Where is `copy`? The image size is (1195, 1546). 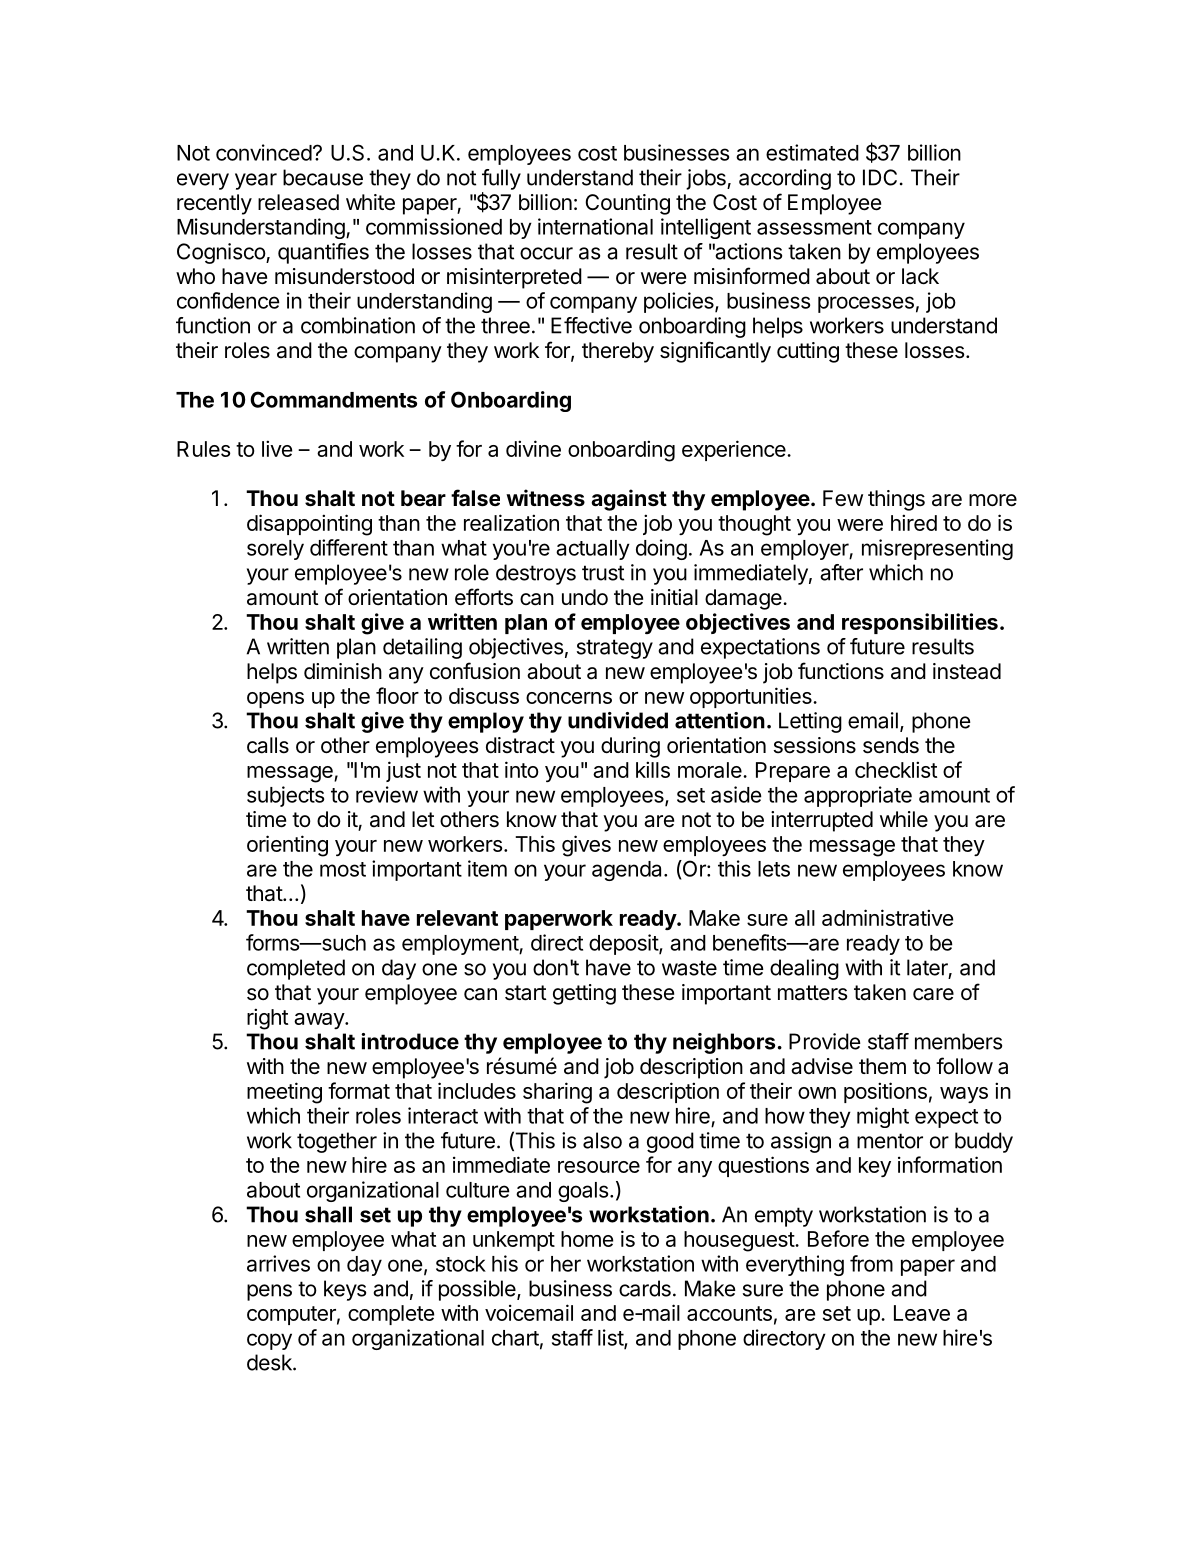 copy is located at coordinates (269, 1341).
